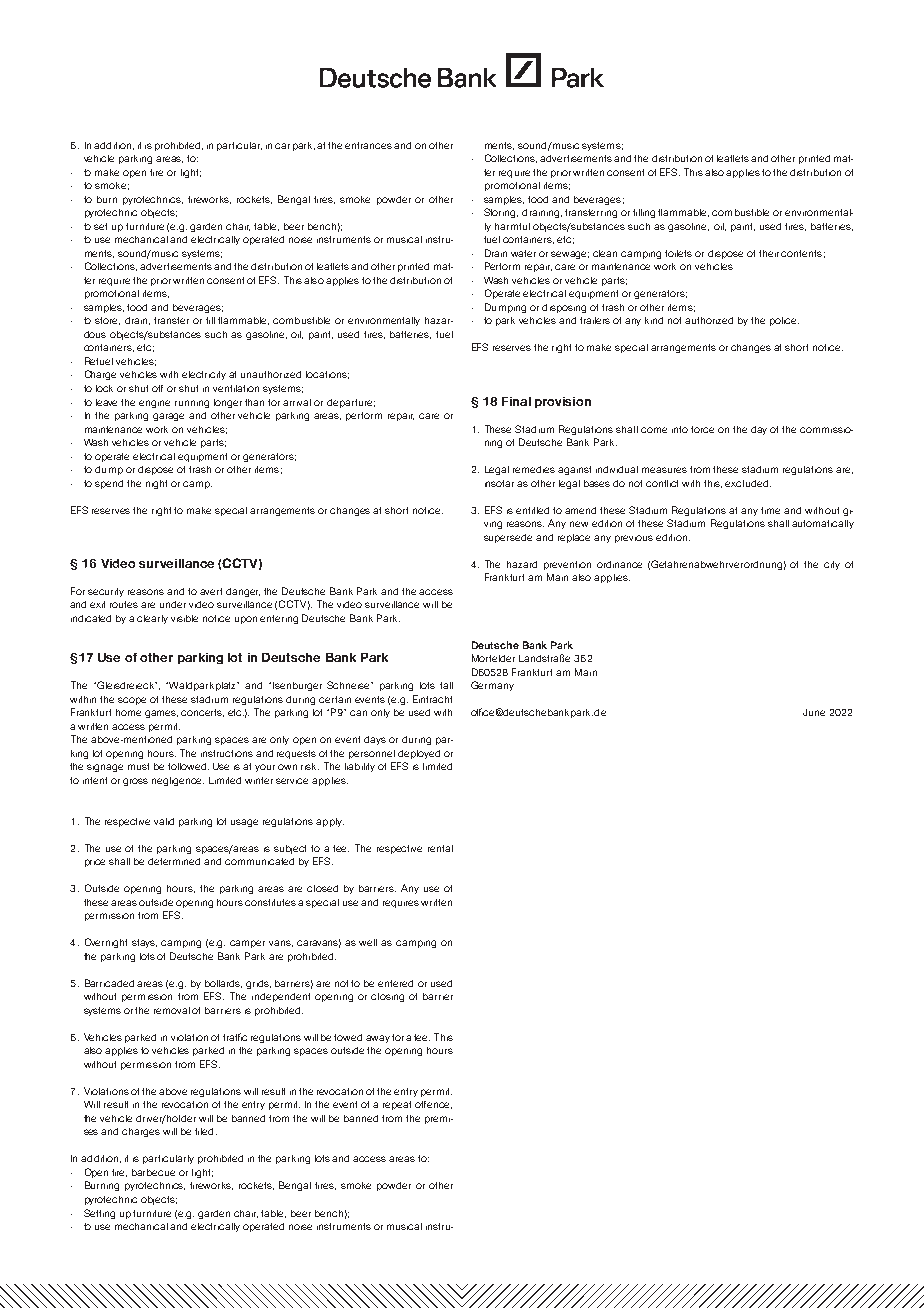 The image size is (924, 1308). Describe the element at coordinates (433, 1105) in the document. I see `offence` at that location.
